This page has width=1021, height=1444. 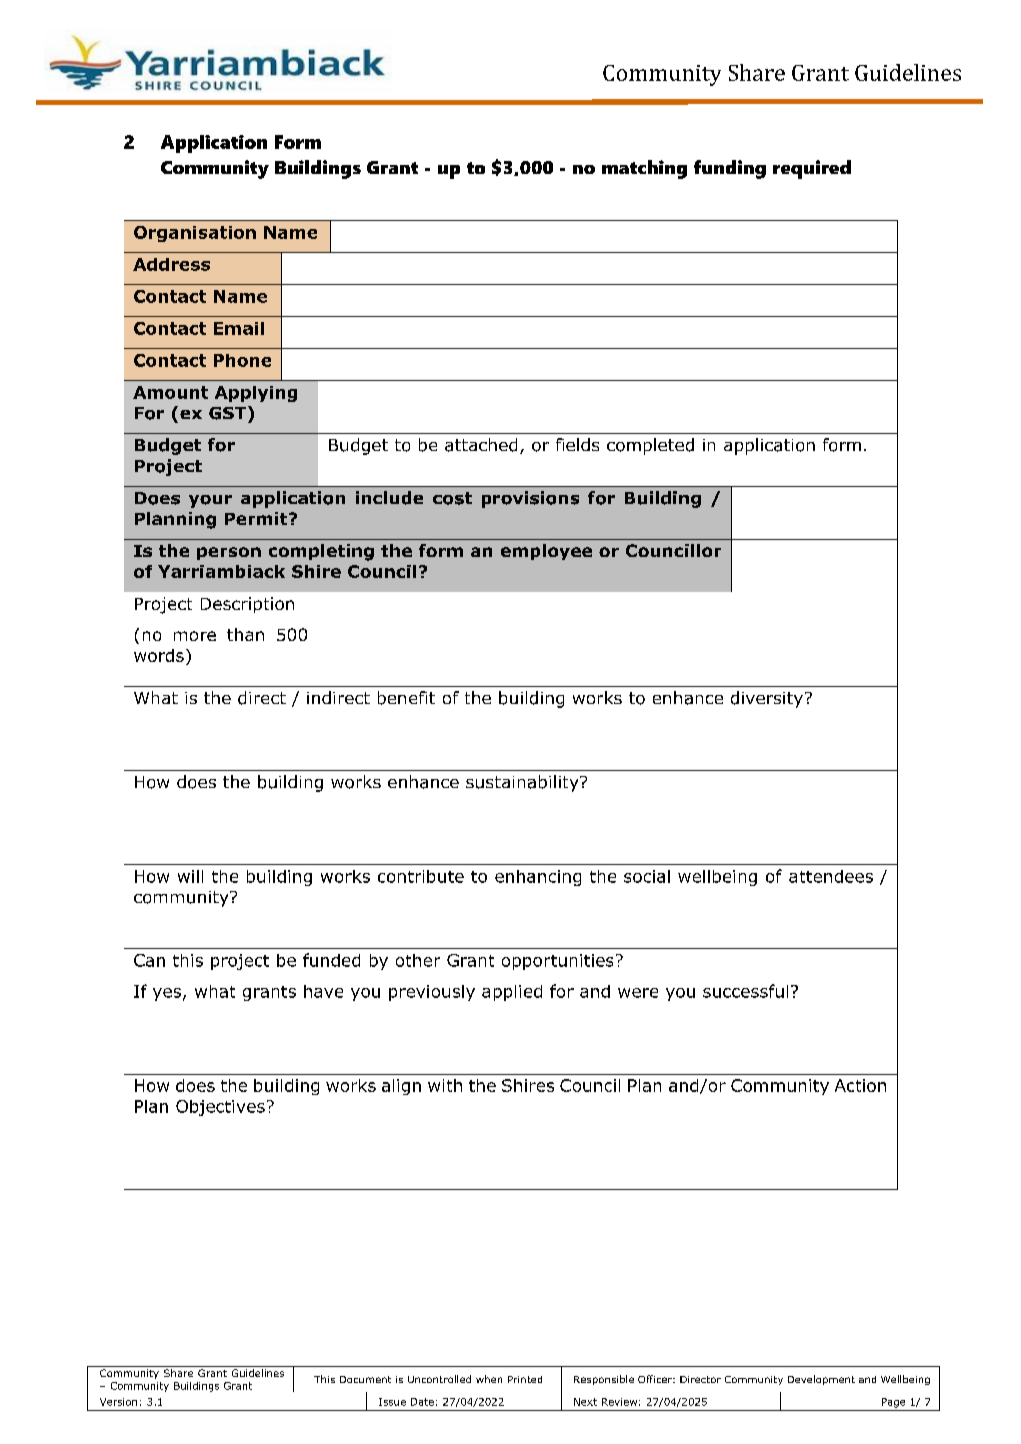 I want to click on required, so click(x=812, y=169).
